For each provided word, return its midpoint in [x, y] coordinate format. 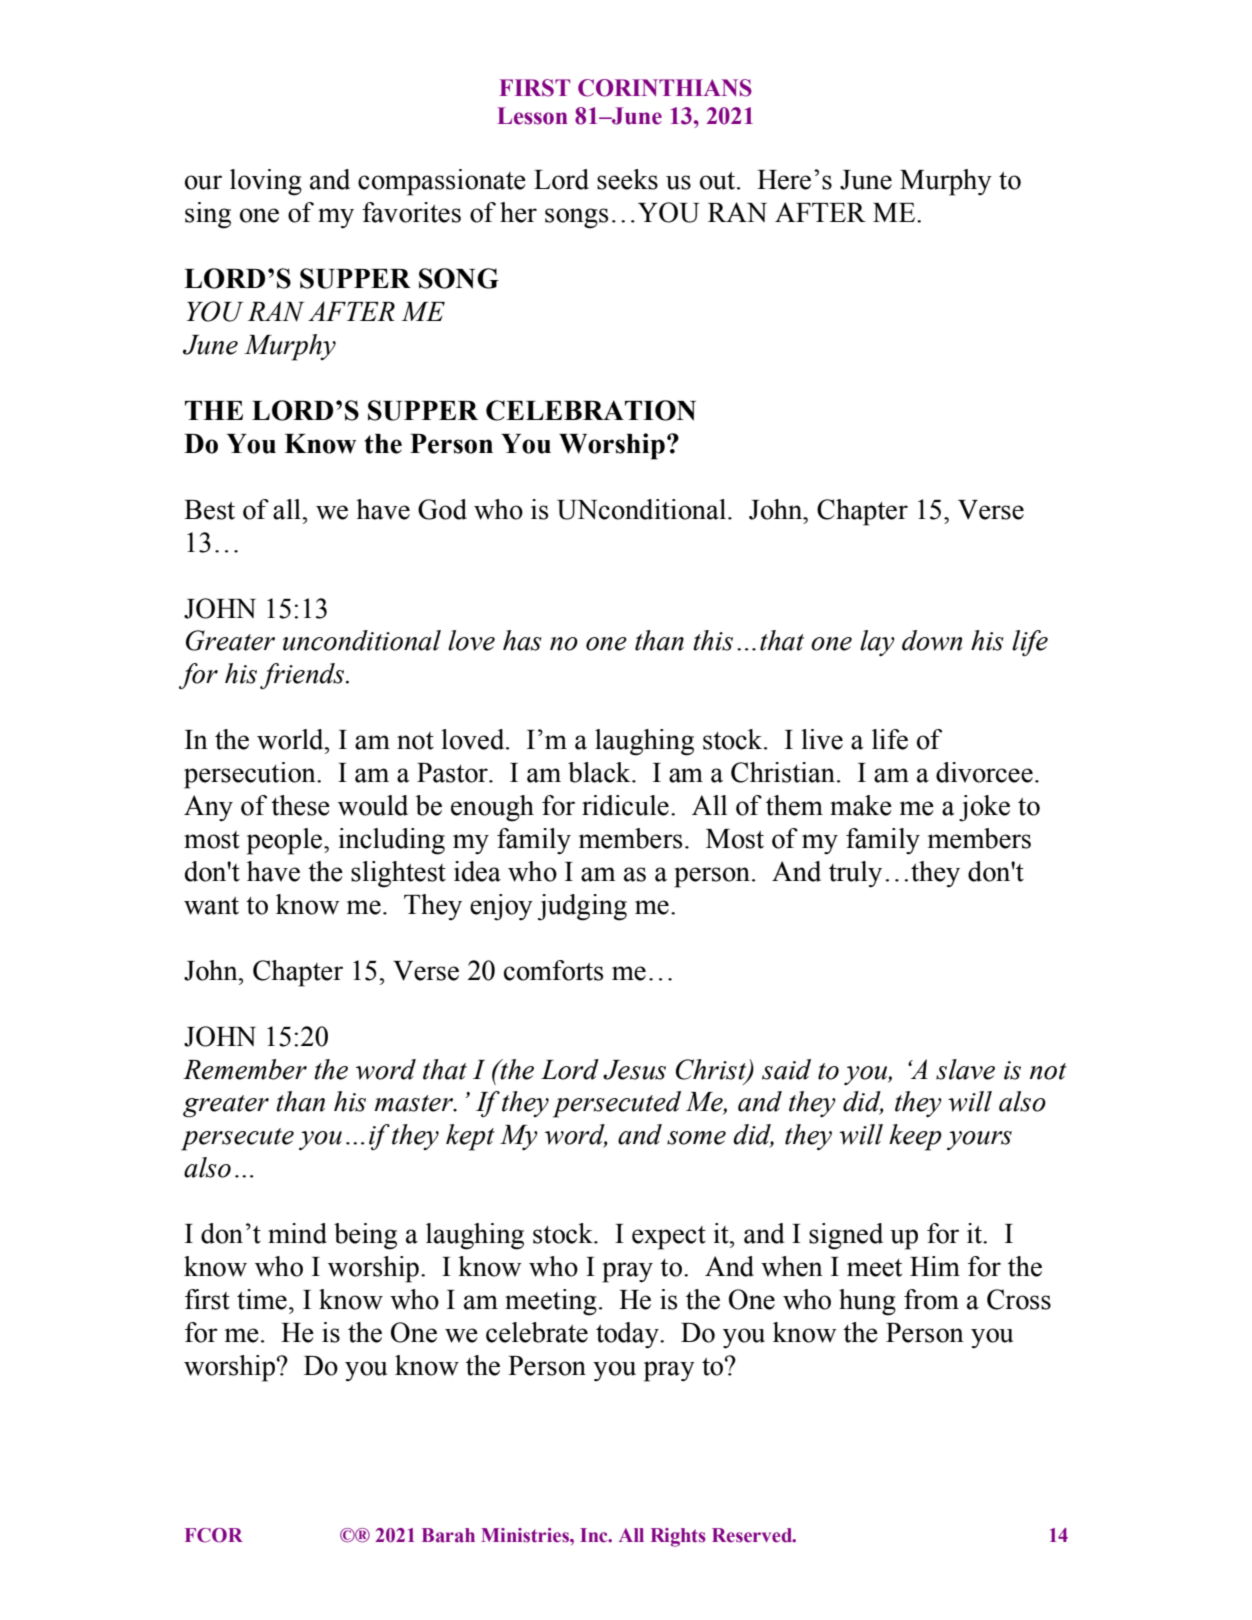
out [719, 181]
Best [209, 510]
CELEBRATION [591, 410]
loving [266, 182]
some [696, 1138]
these [300, 805]
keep [915, 1137]
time [262, 1299]
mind [297, 1233]
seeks [627, 179]
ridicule [625, 805]
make [861, 805]
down [932, 640]
